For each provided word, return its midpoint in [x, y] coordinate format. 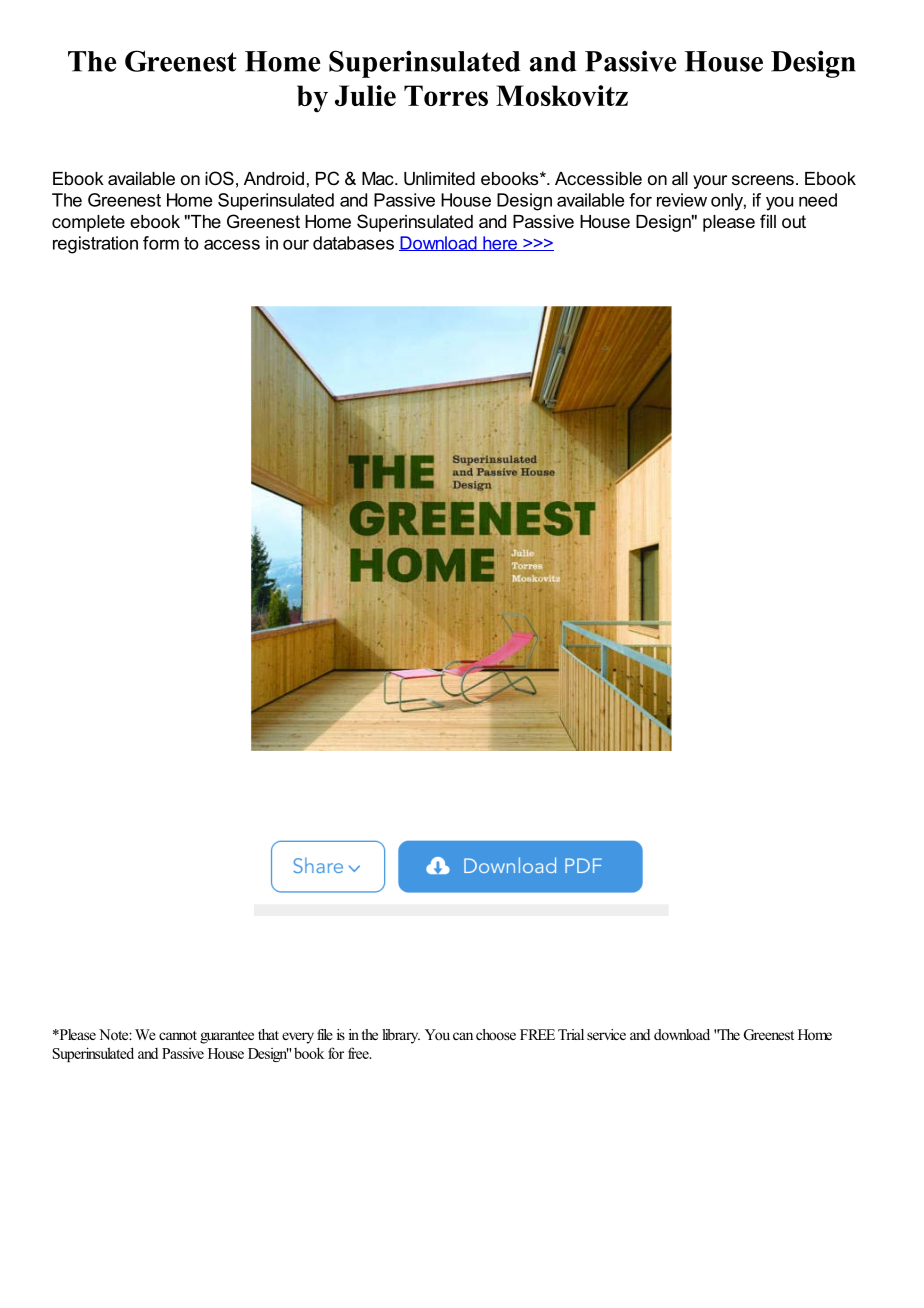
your [710, 182]
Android [274, 178]
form [161, 243]
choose [496, 1034]
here [500, 243]
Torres [446, 95]
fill [768, 221]
